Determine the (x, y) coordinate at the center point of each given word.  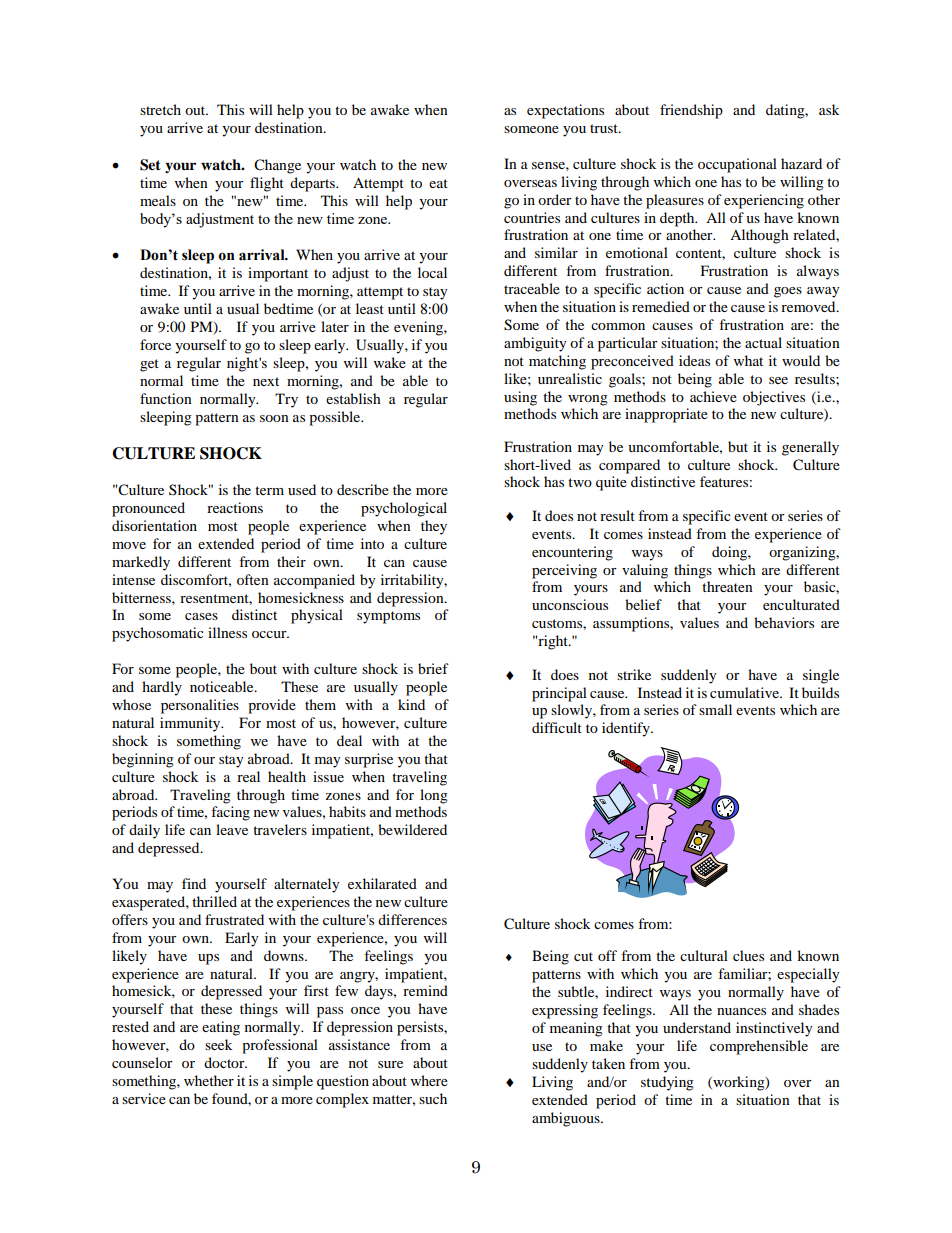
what (748, 360)
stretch (160, 109)
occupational (737, 165)
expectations (565, 111)
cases (201, 616)
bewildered (412, 829)
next (266, 381)
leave (232, 829)
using (520, 398)
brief (433, 668)
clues (748, 955)
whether (209, 1080)
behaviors (784, 622)
